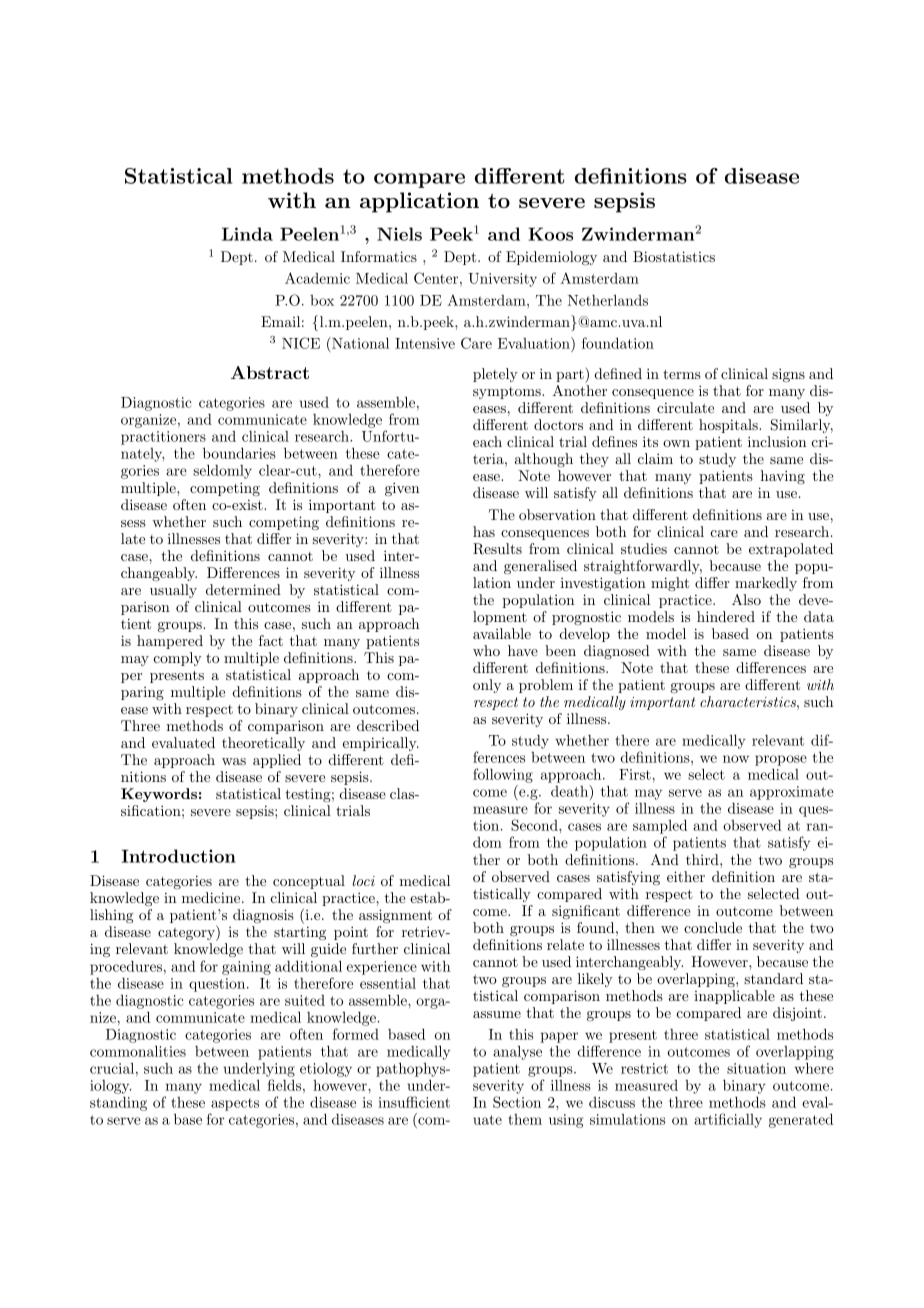 The width and height of the image is (924, 1308). I want to click on comply, so click(177, 659).
